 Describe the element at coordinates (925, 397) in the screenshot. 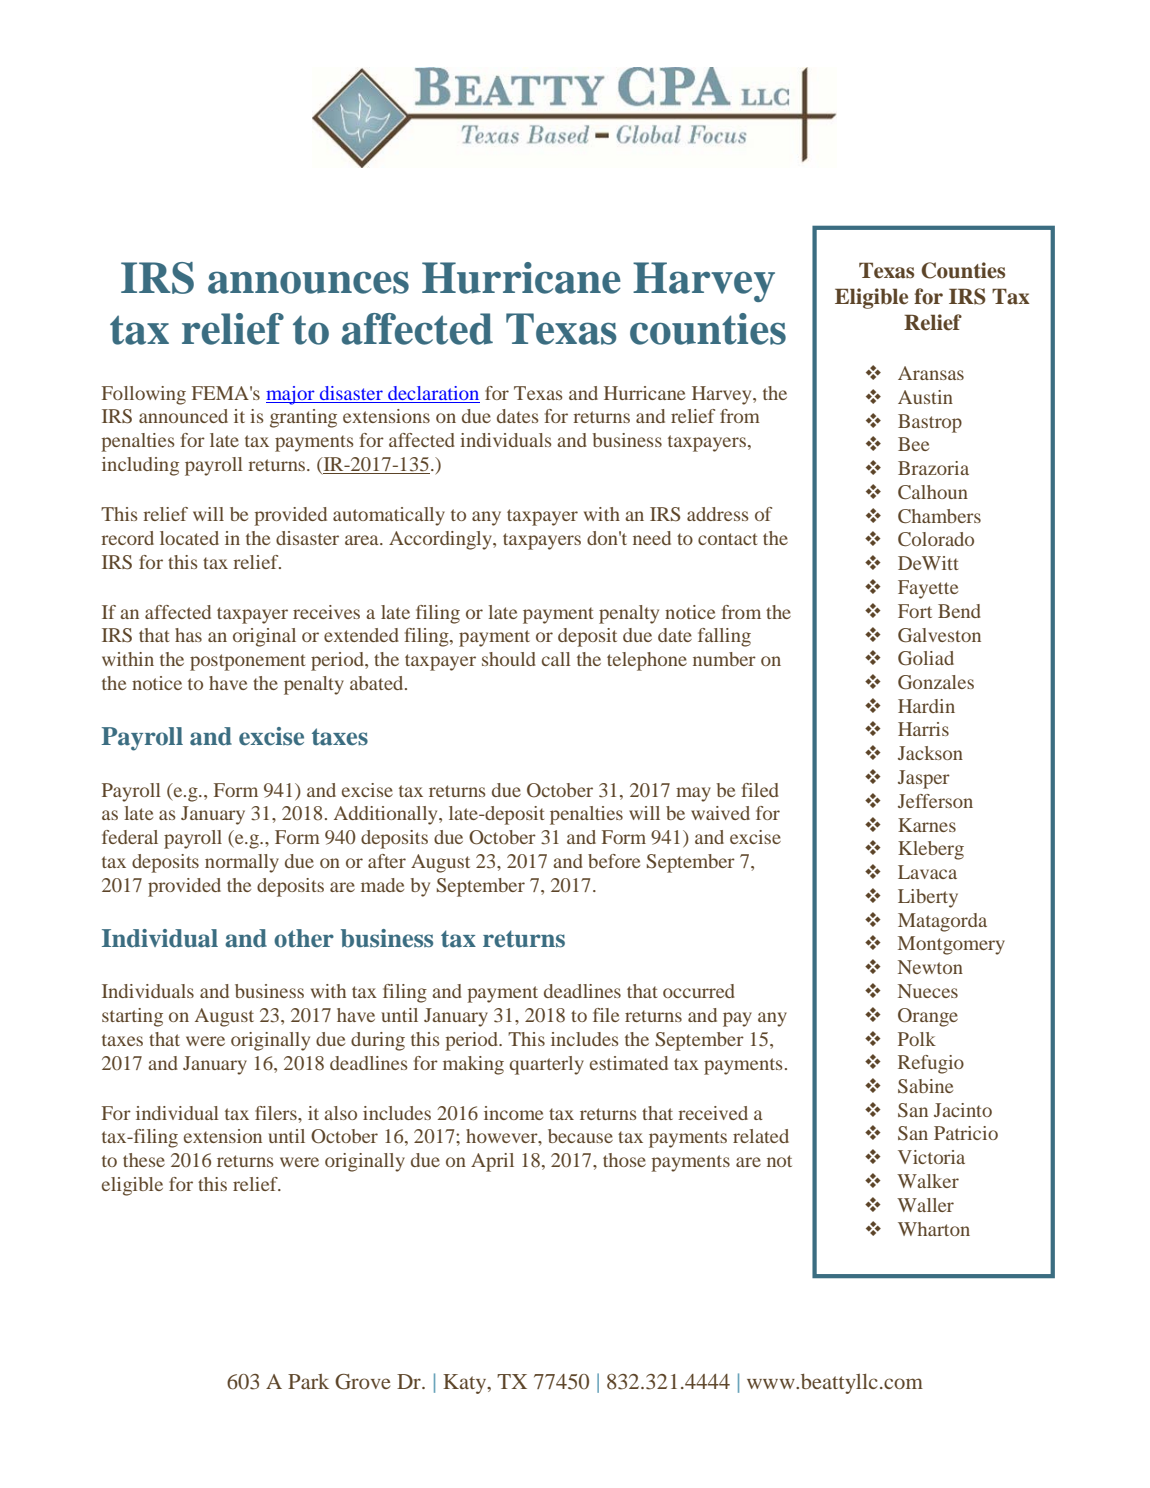

I see `Austin` at that location.
